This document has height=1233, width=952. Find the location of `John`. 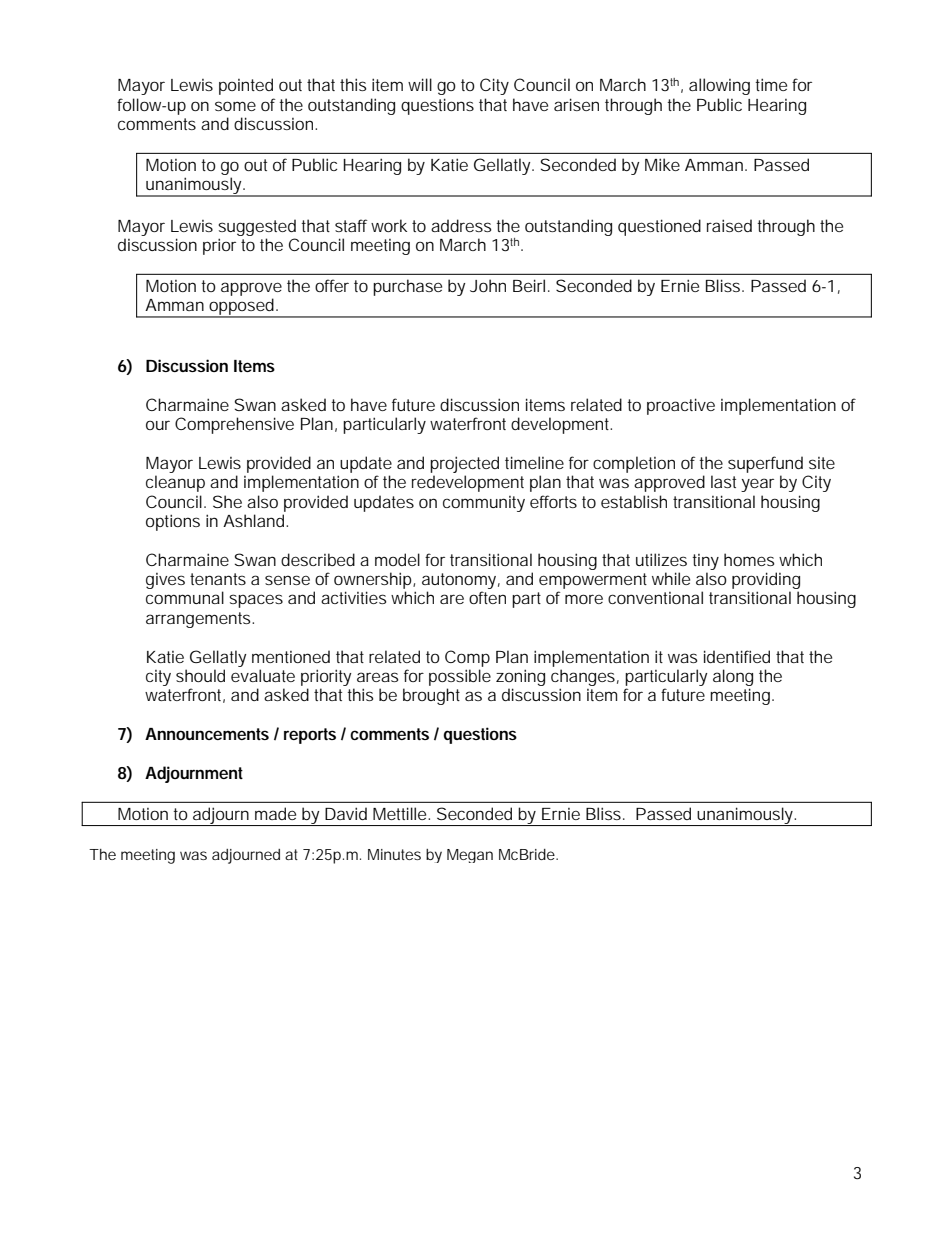

John is located at coordinates (488, 285).
